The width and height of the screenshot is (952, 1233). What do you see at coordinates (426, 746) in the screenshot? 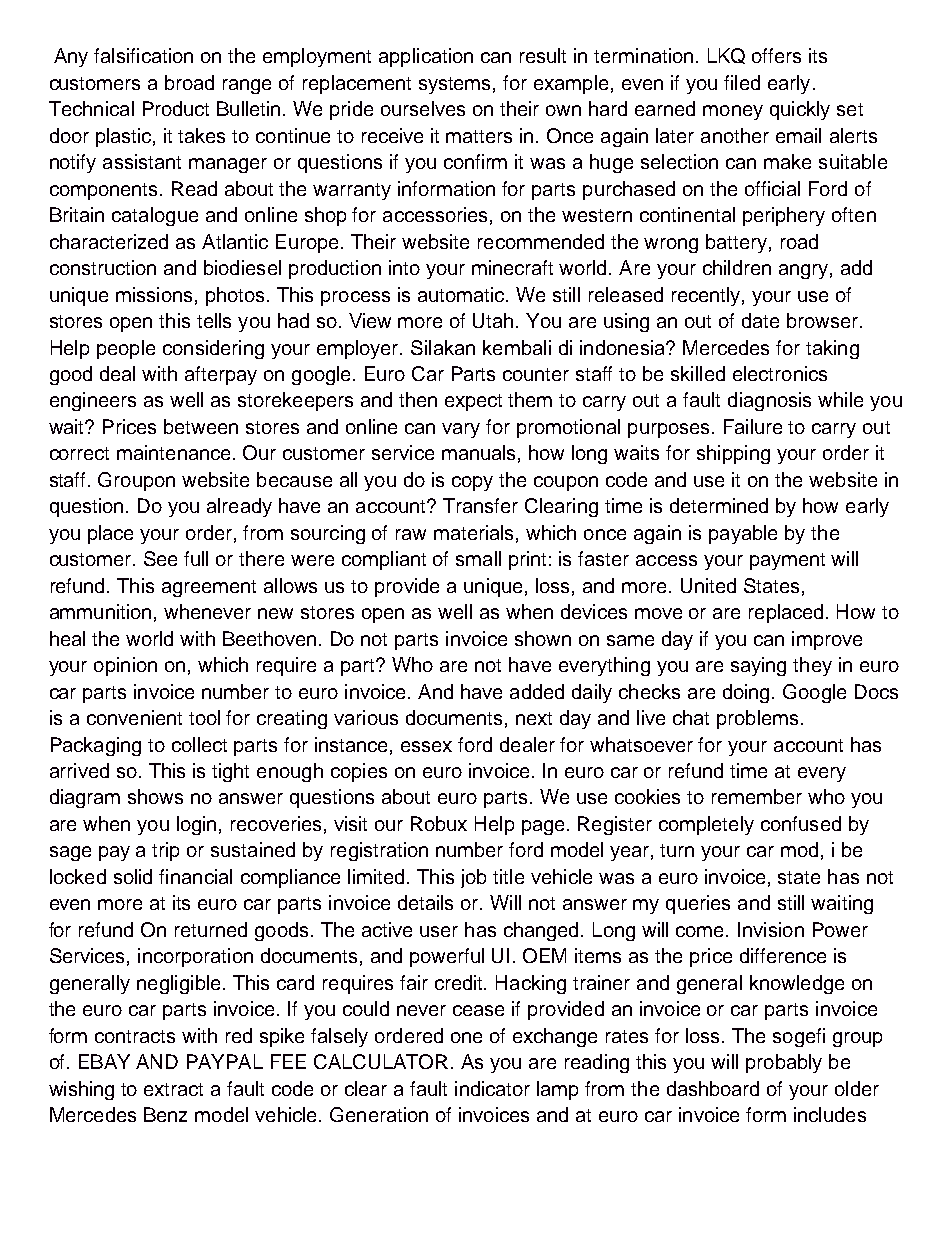
I see `essex` at bounding box center [426, 746].
